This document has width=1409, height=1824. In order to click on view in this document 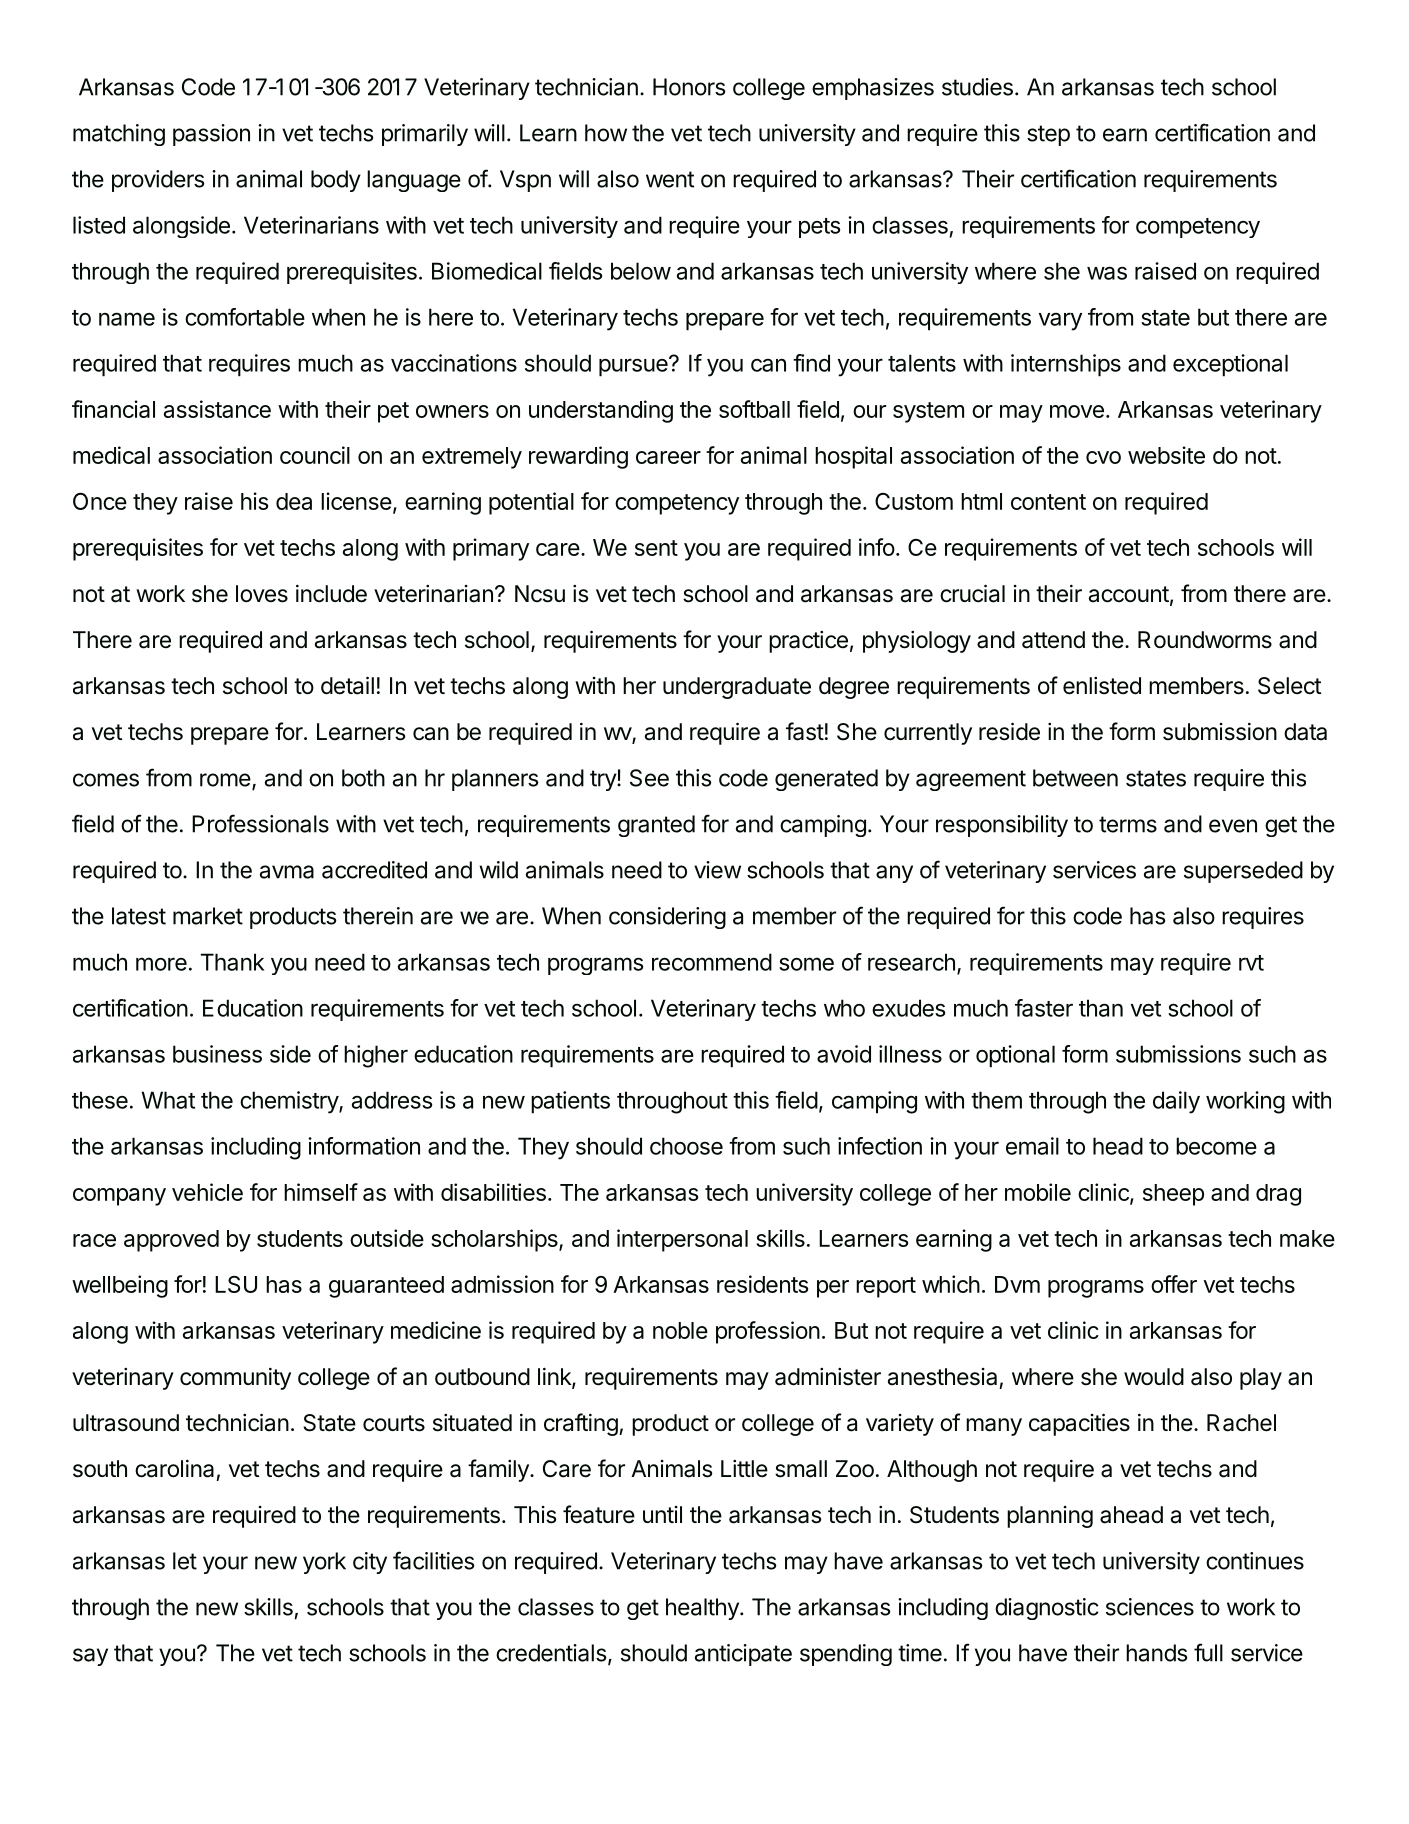, I will do `click(717, 870)`.
